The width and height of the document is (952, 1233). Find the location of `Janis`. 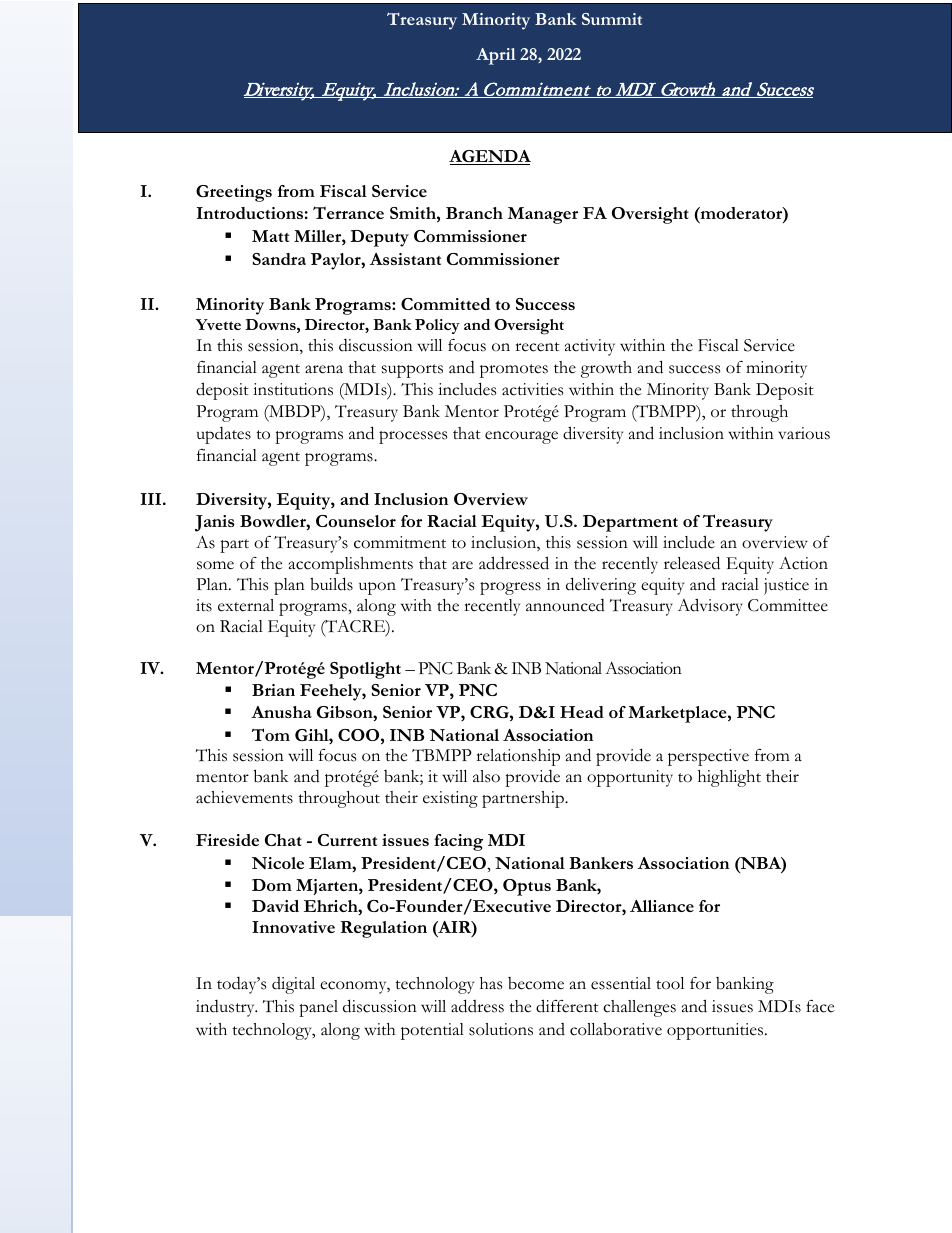

Janis is located at coordinates (215, 523).
